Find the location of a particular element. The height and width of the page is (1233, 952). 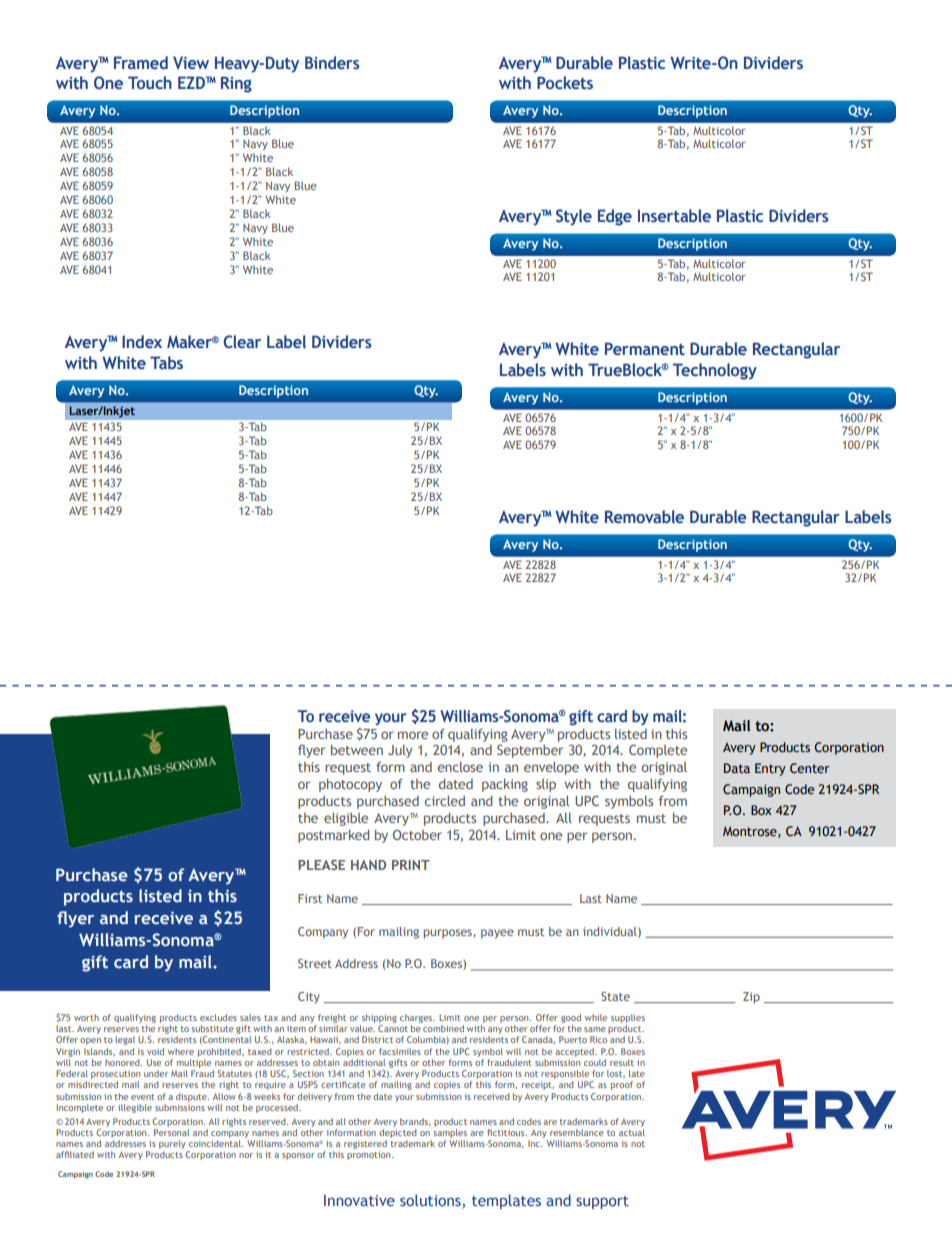

Binders is located at coordinates (332, 63).
